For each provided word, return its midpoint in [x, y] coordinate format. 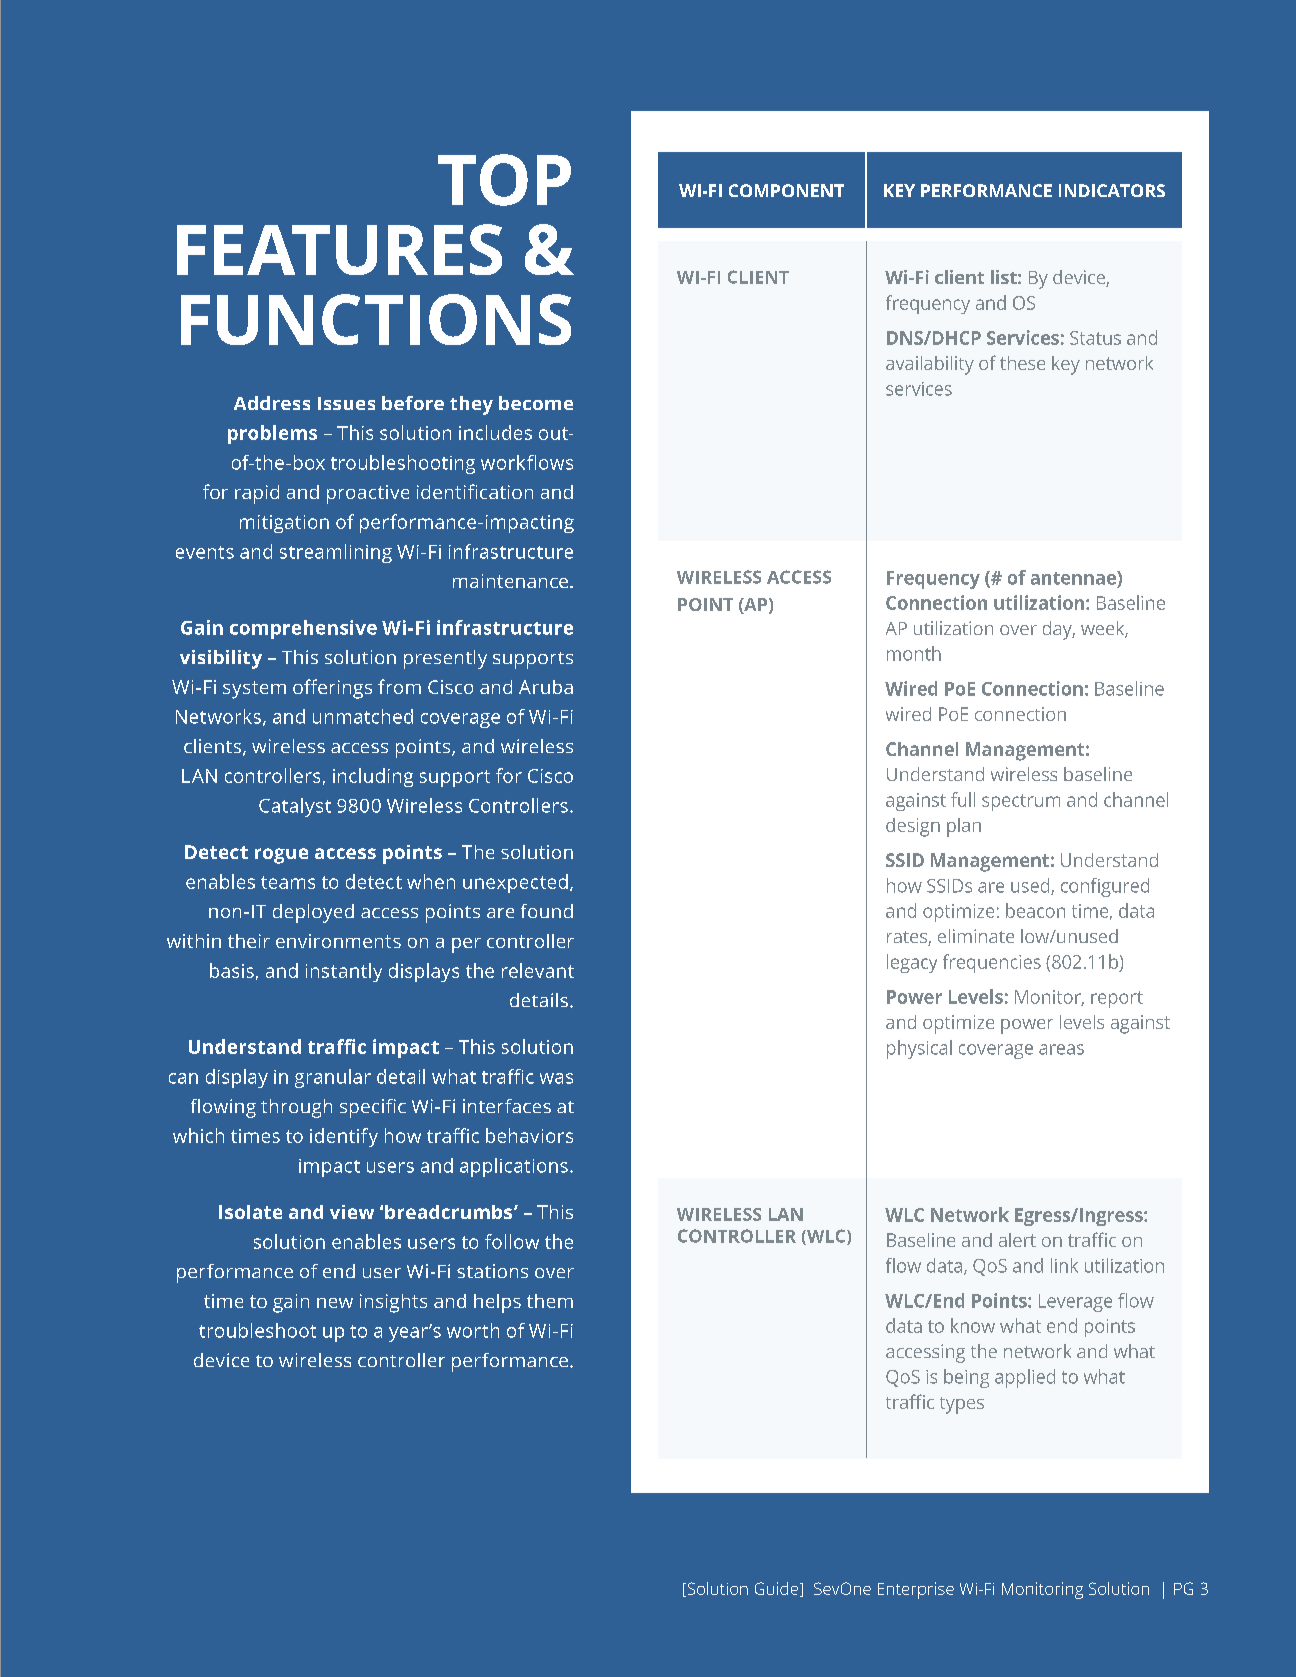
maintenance [510, 581]
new [335, 1303]
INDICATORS [1112, 190]
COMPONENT [786, 190]
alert [1017, 1240]
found [547, 911]
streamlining [336, 553]
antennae [1074, 578]
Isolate [250, 1212]
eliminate [976, 936]
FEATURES [339, 249]
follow [512, 1241]
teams [288, 882]
